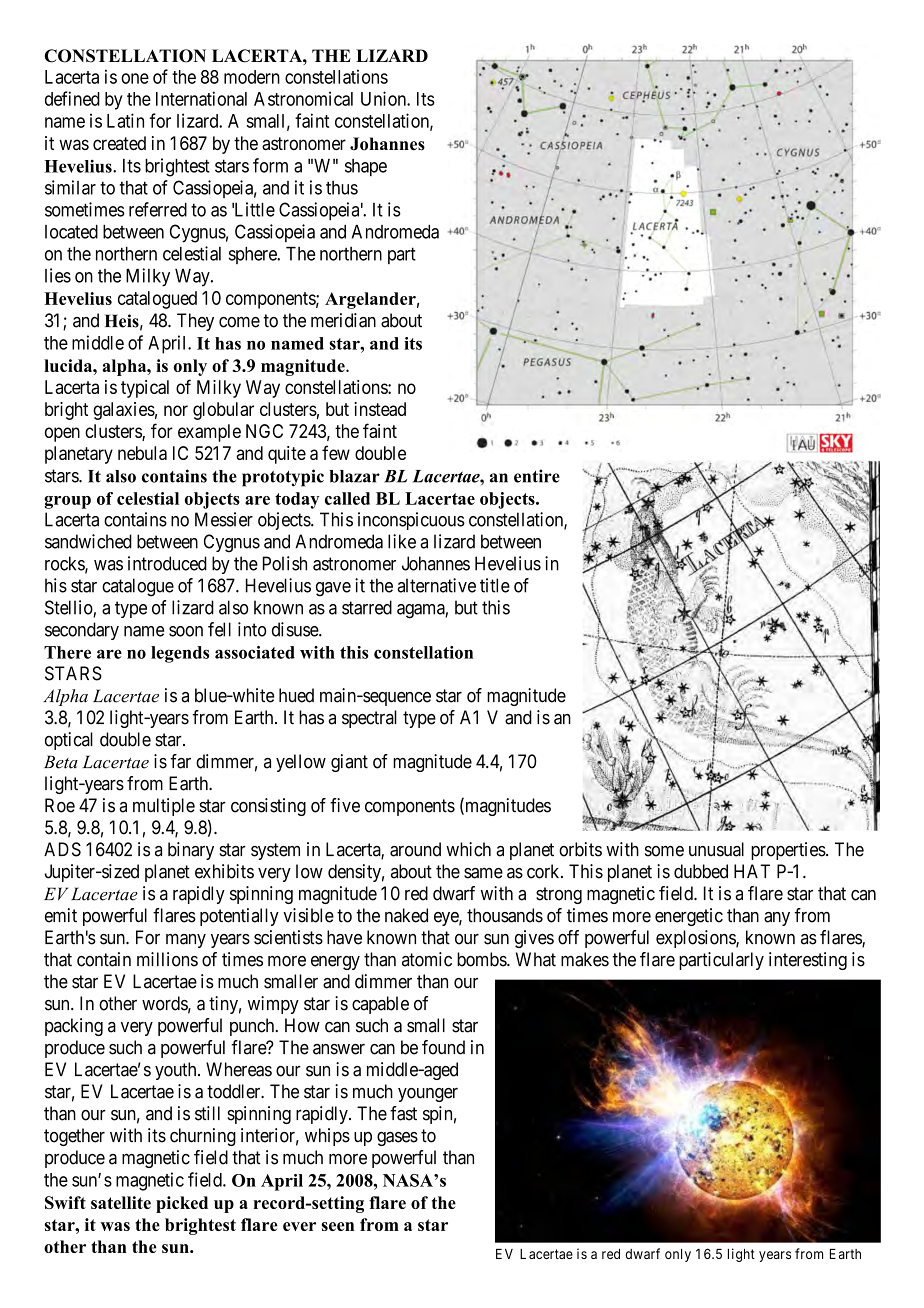 This screenshot has width=924, height=1308. What do you see at coordinates (125, 120) in the screenshot?
I see `Latin` at bounding box center [125, 120].
